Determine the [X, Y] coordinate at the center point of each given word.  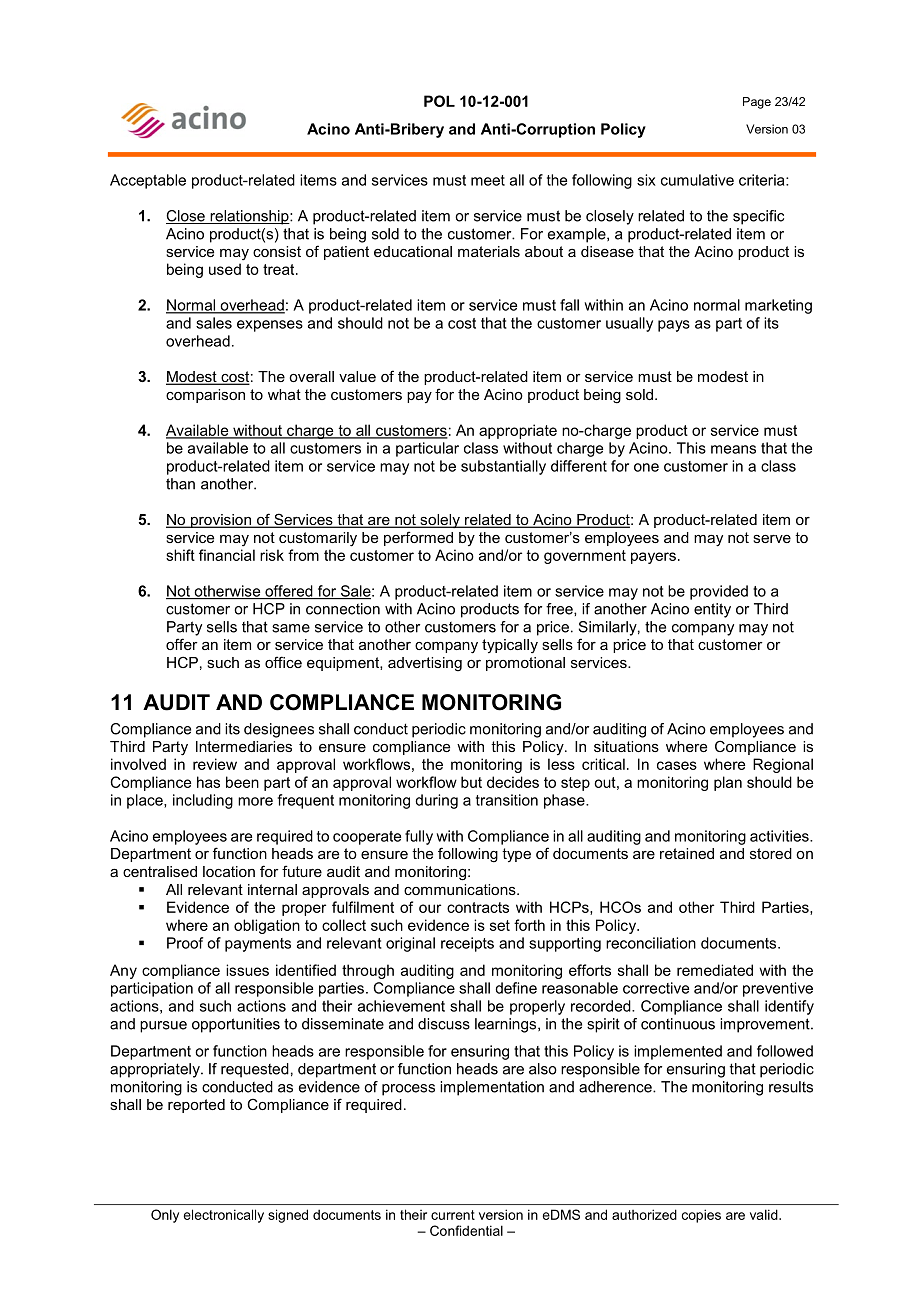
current [453, 1215]
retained [687, 853]
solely [440, 521]
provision [221, 521]
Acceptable [148, 181]
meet [488, 180]
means [733, 449]
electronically [224, 1216]
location [229, 871]
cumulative [697, 180]
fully [419, 837]
